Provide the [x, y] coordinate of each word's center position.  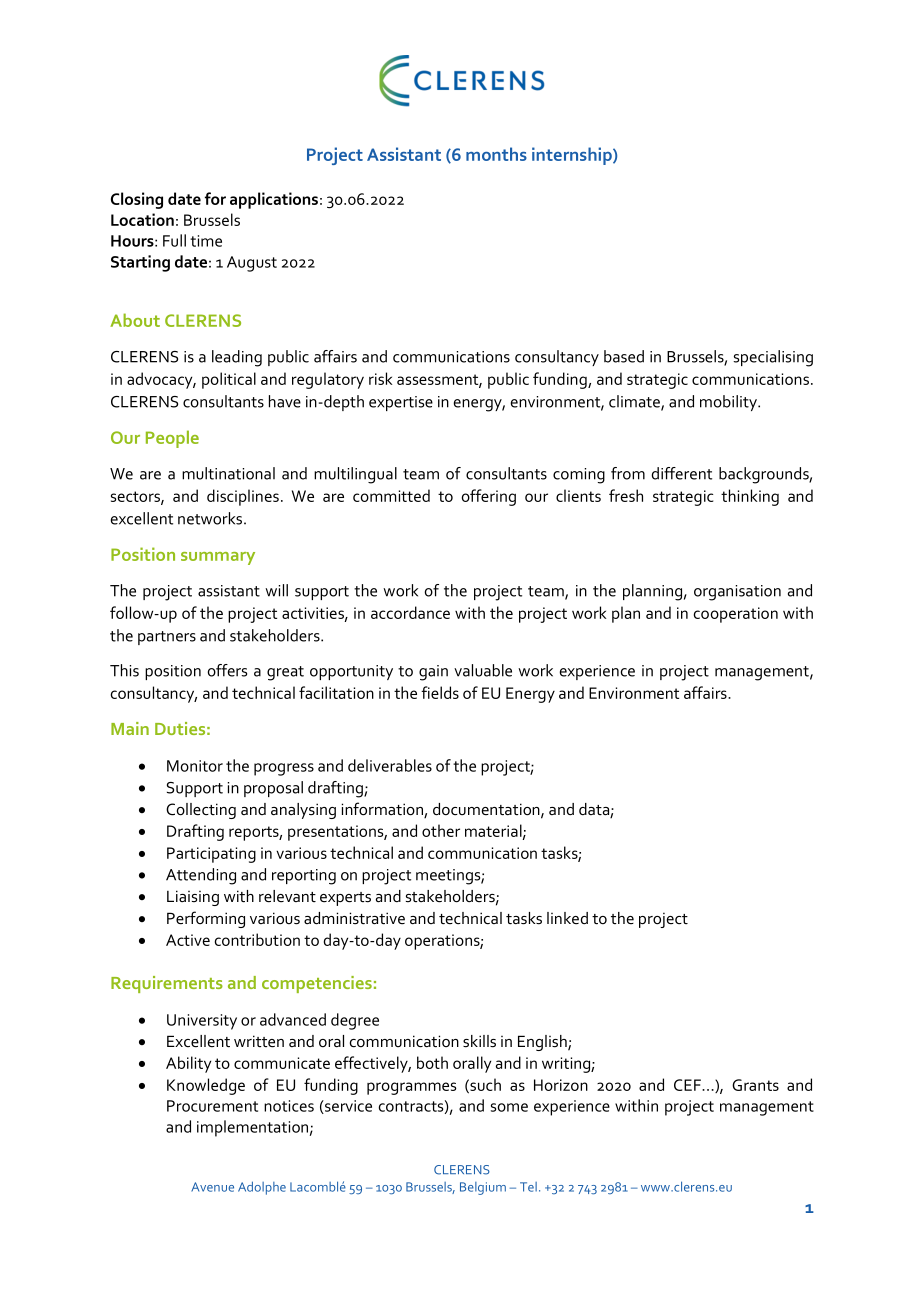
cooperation [736, 615]
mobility [729, 403]
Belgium [483, 1188]
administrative [354, 918]
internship [573, 156]
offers [227, 670]
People [172, 439]
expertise [401, 403]
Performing [206, 919]
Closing [137, 200]
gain [433, 673]
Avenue [212, 1187]
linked [567, 918]
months [496, 154]
